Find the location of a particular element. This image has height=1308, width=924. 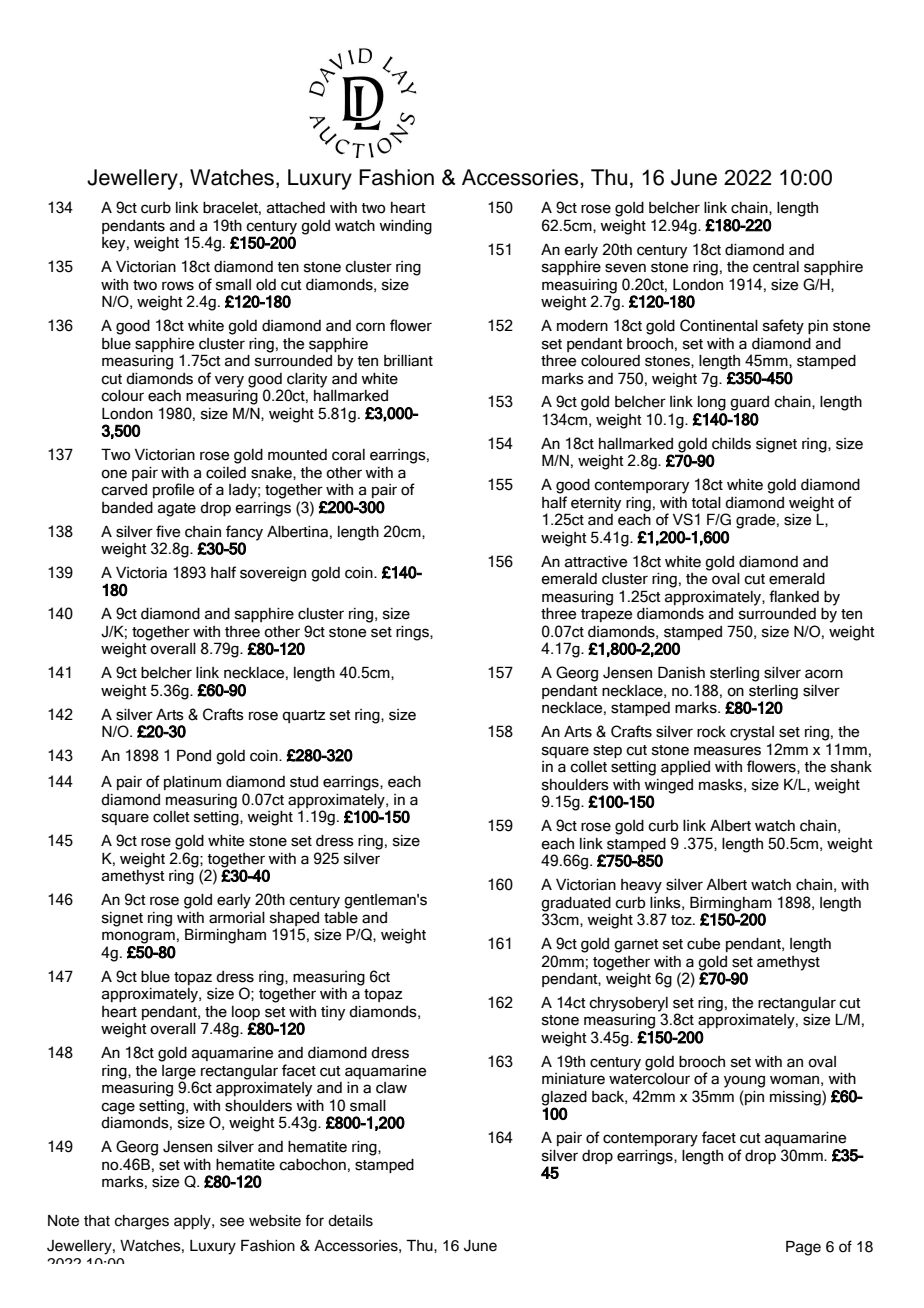

winding is located at coordinates (405, 227).
